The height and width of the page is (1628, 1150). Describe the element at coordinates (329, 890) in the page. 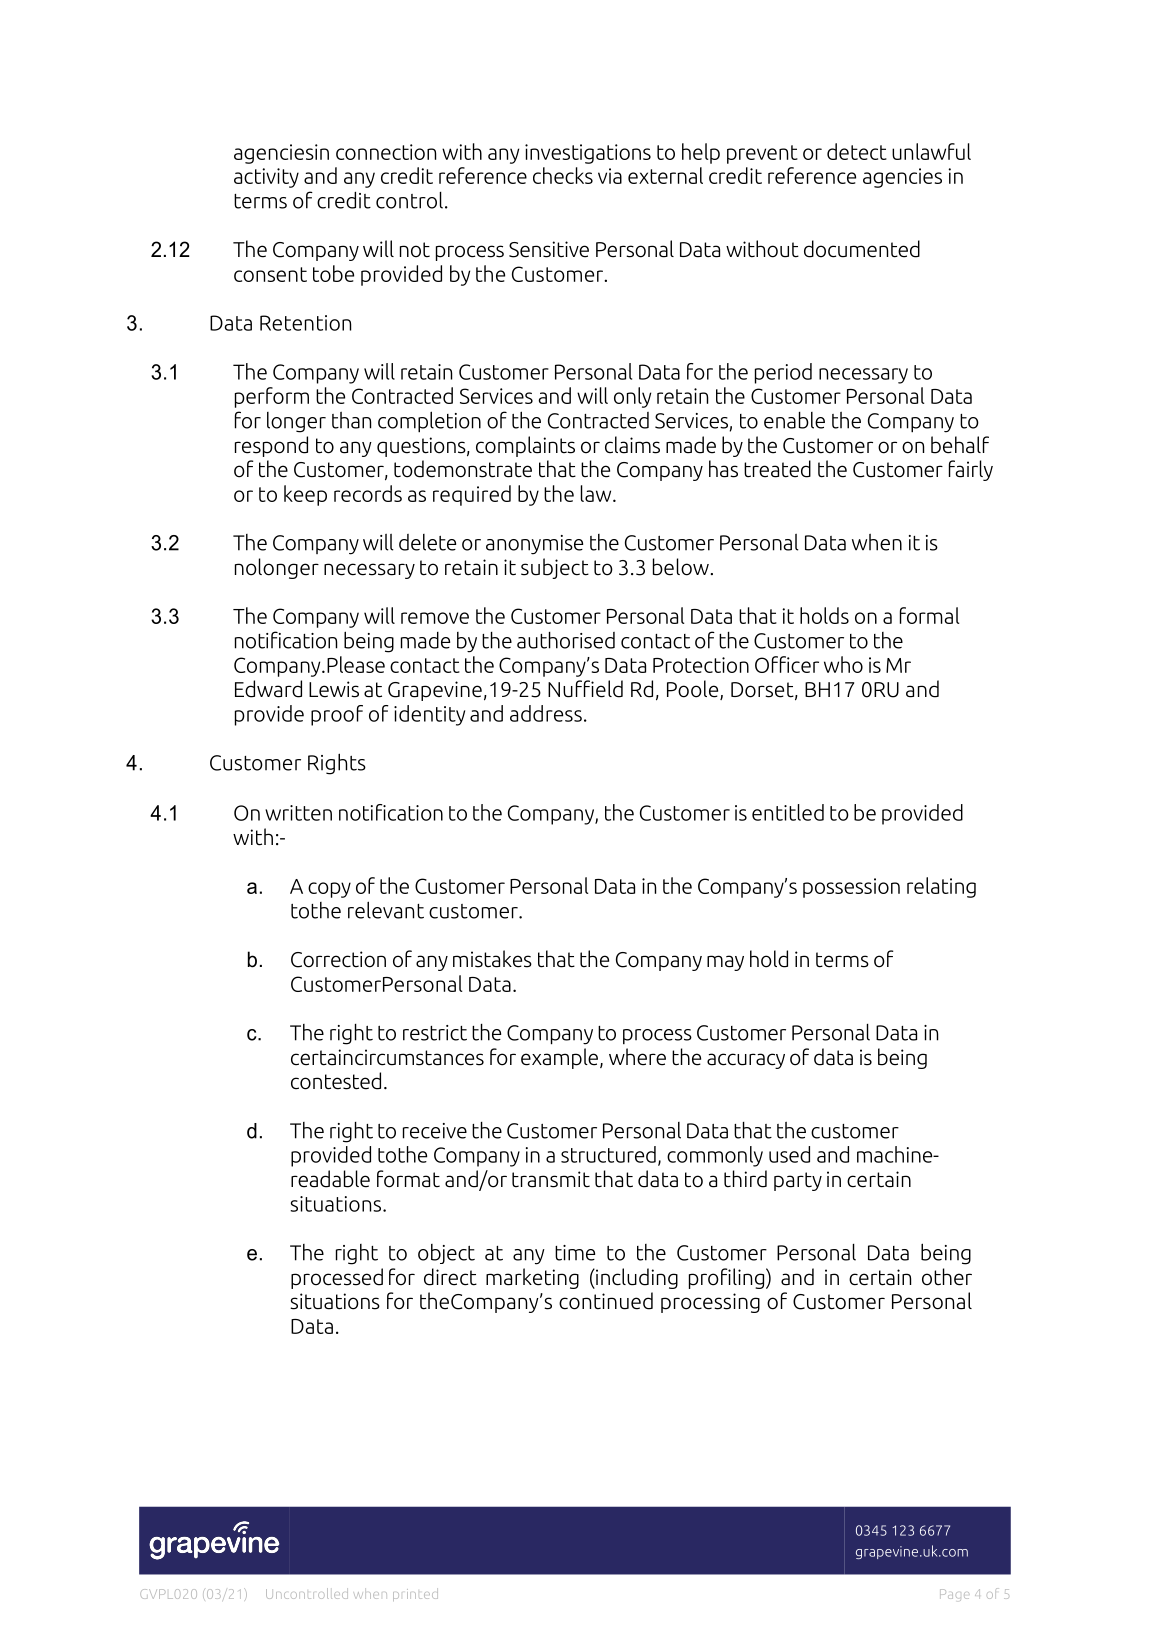

I see `copy` at that location.
